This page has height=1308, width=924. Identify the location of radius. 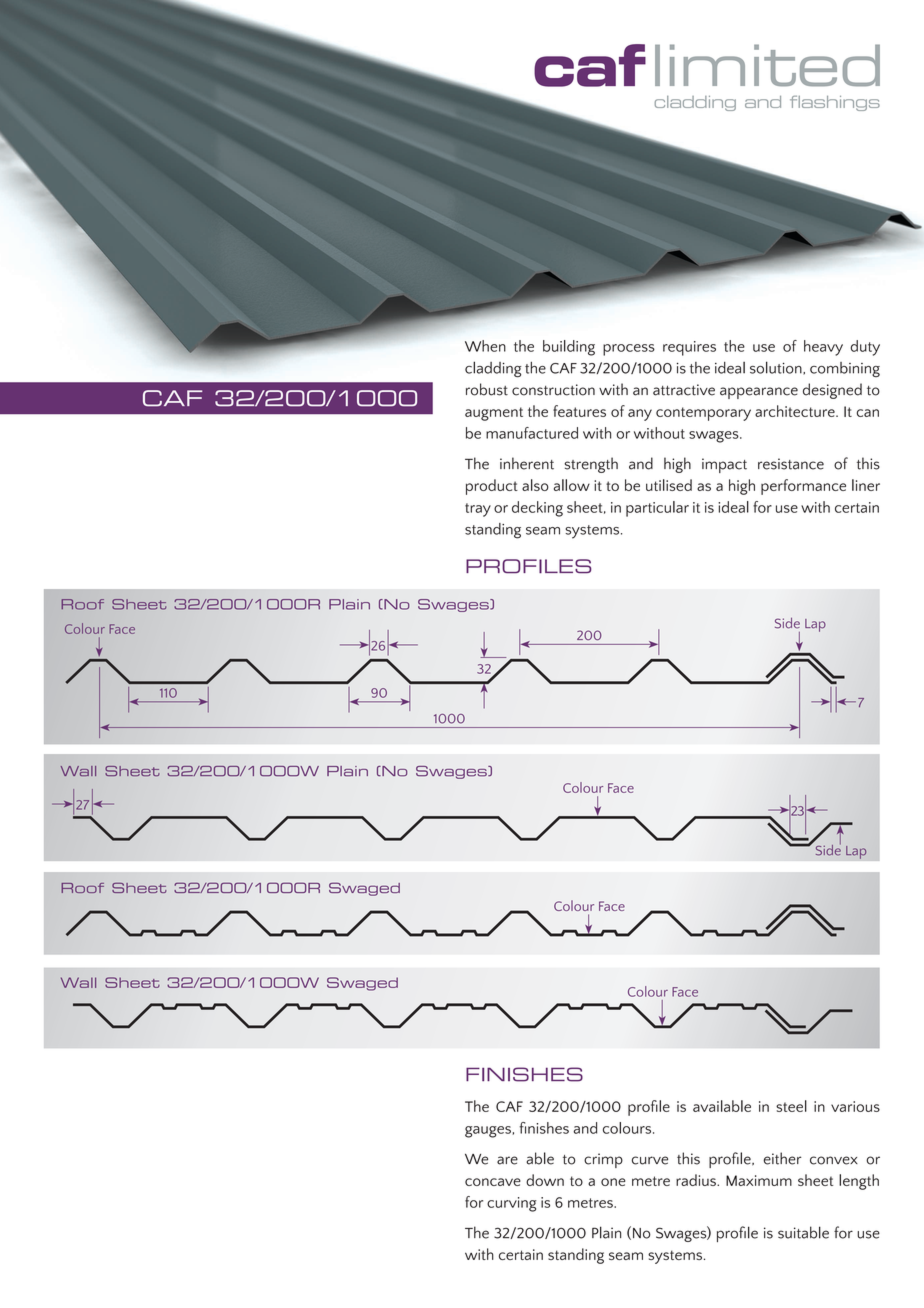
(697, 1180).
